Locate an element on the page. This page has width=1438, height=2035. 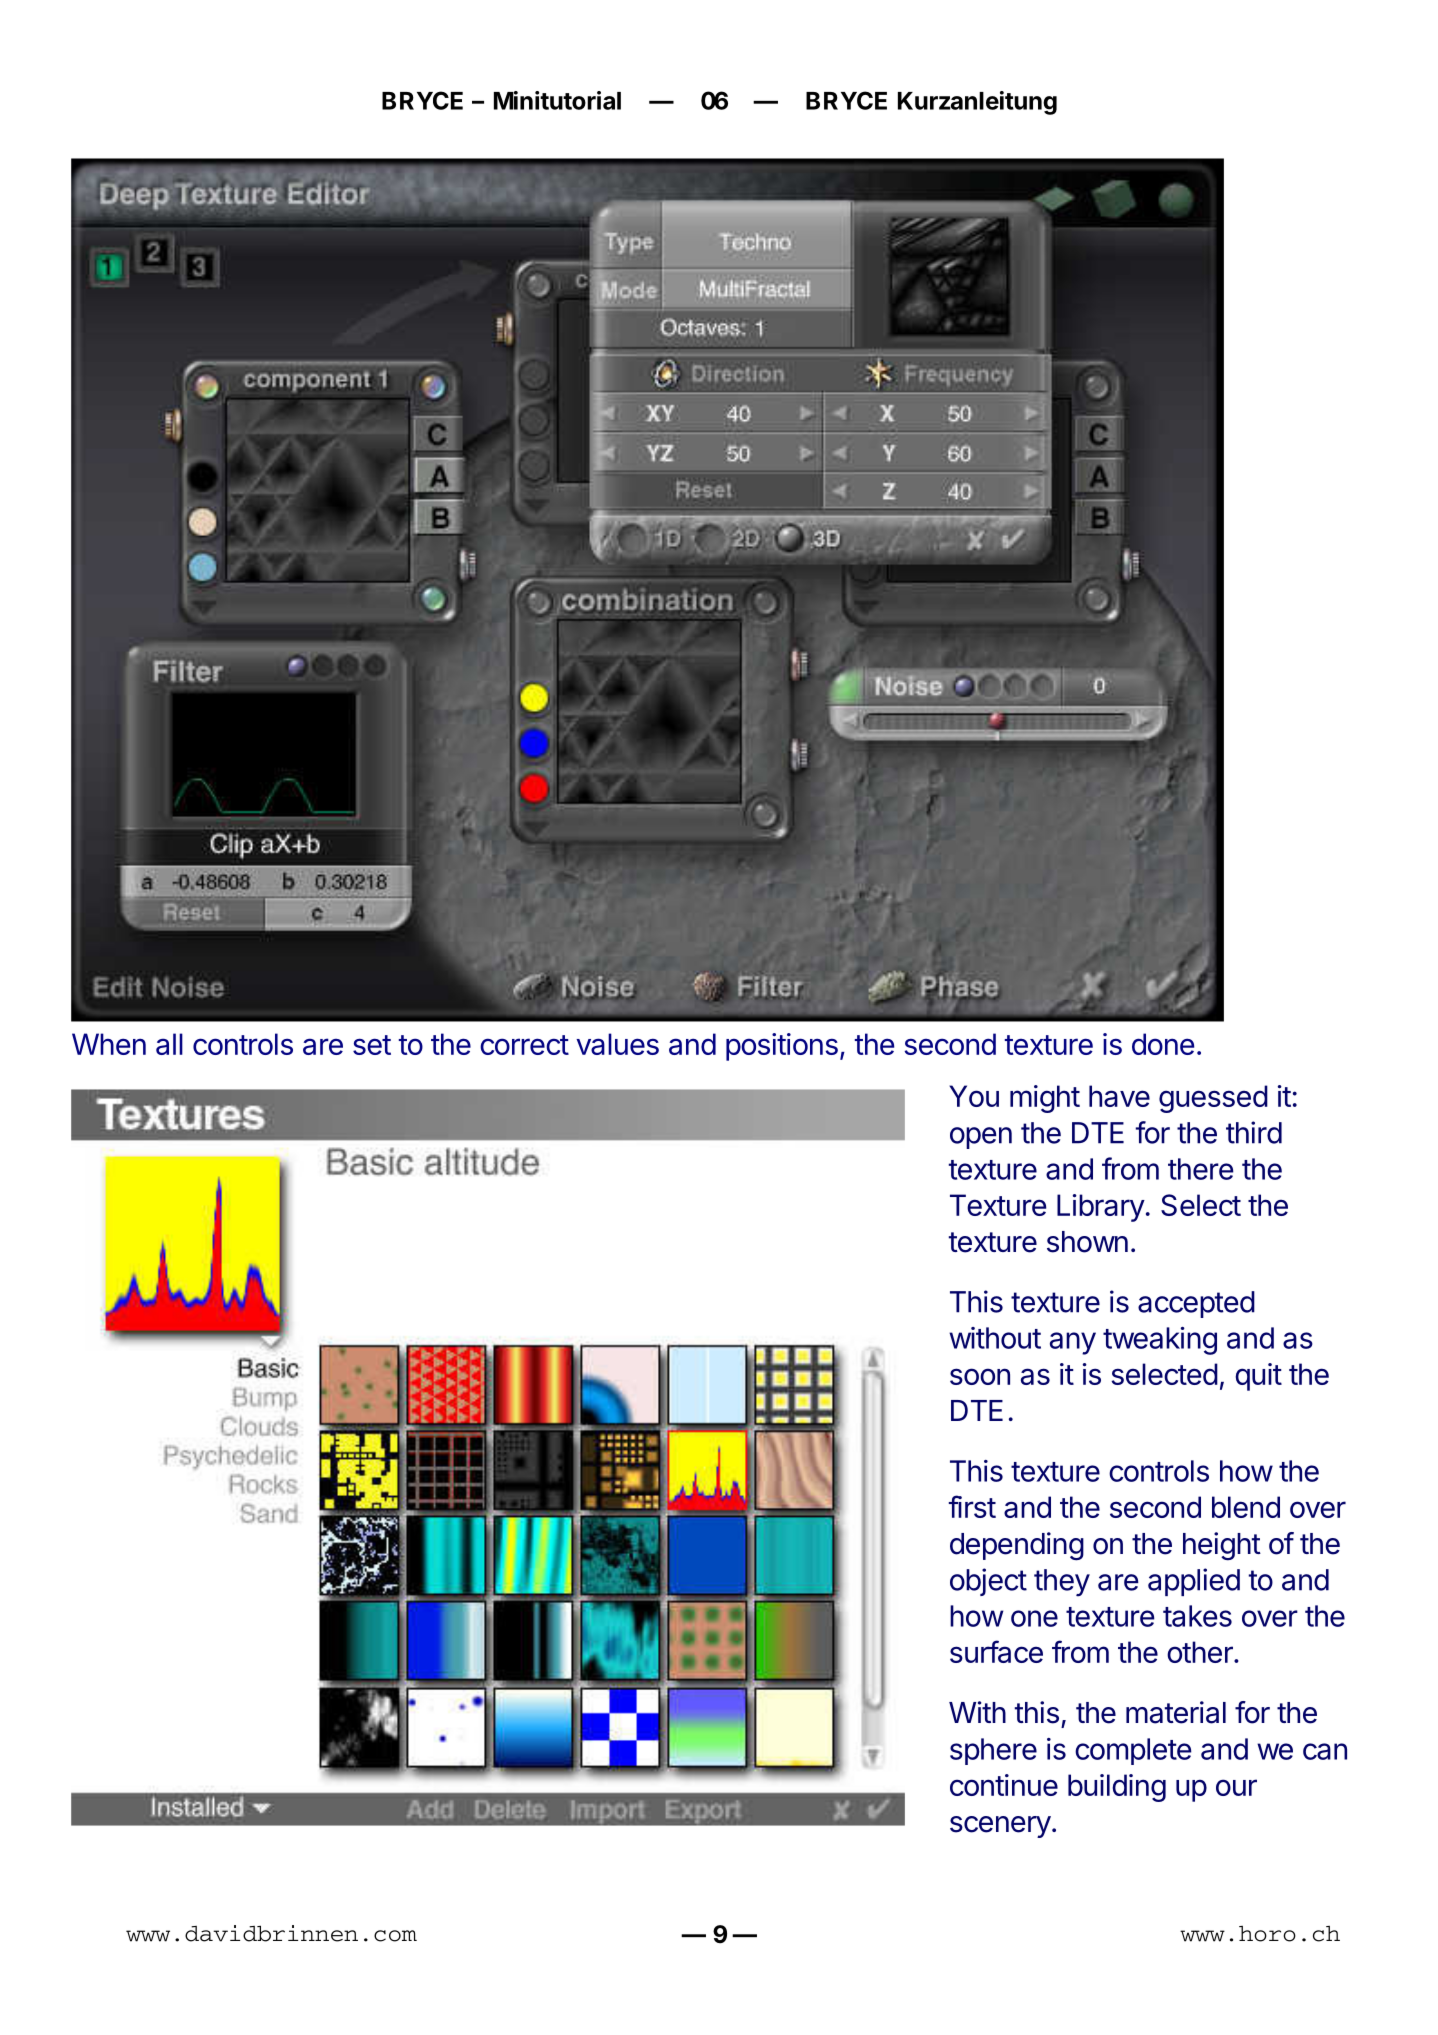
positions is located at coordinates (782, 1047).
